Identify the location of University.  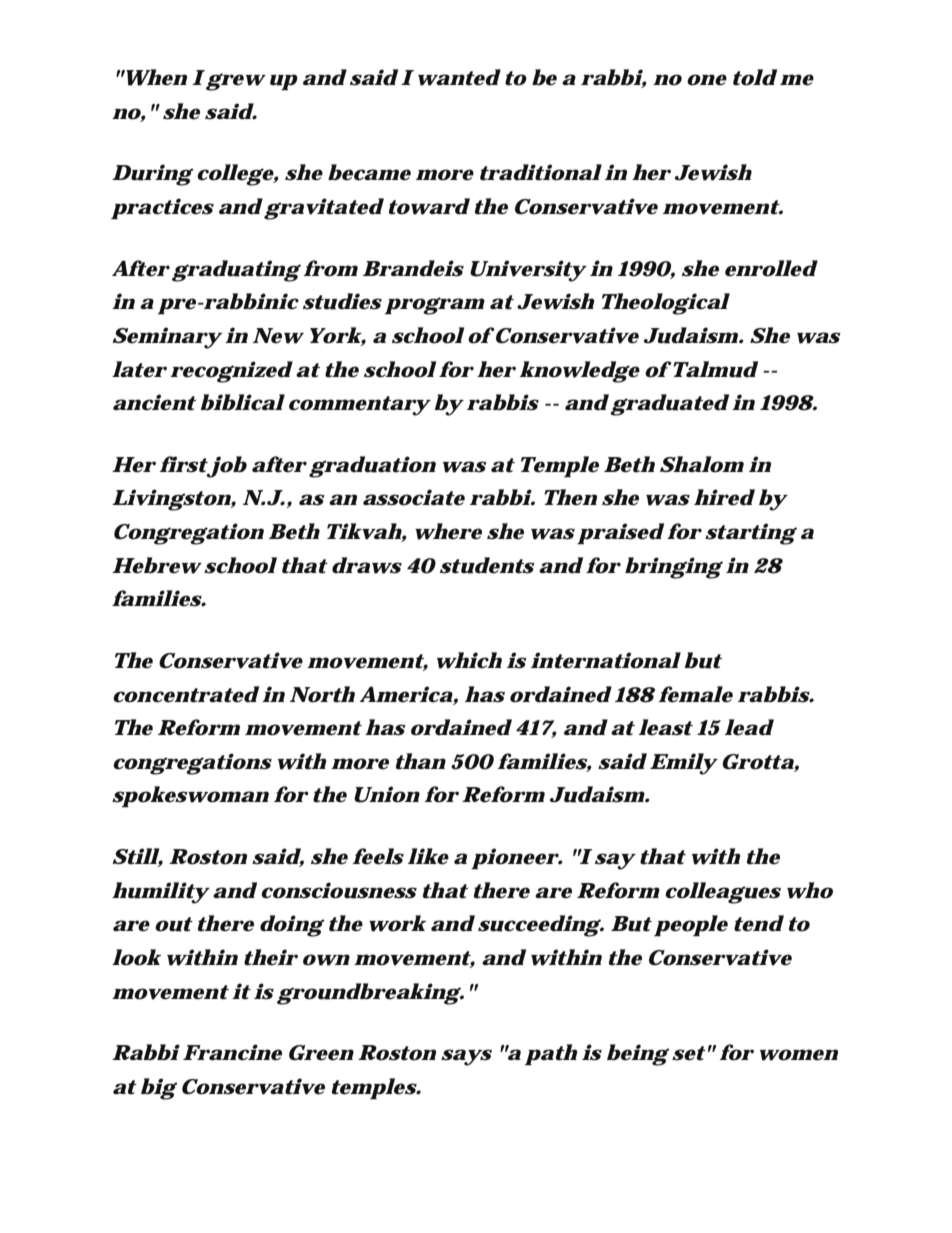
(527, 271).
